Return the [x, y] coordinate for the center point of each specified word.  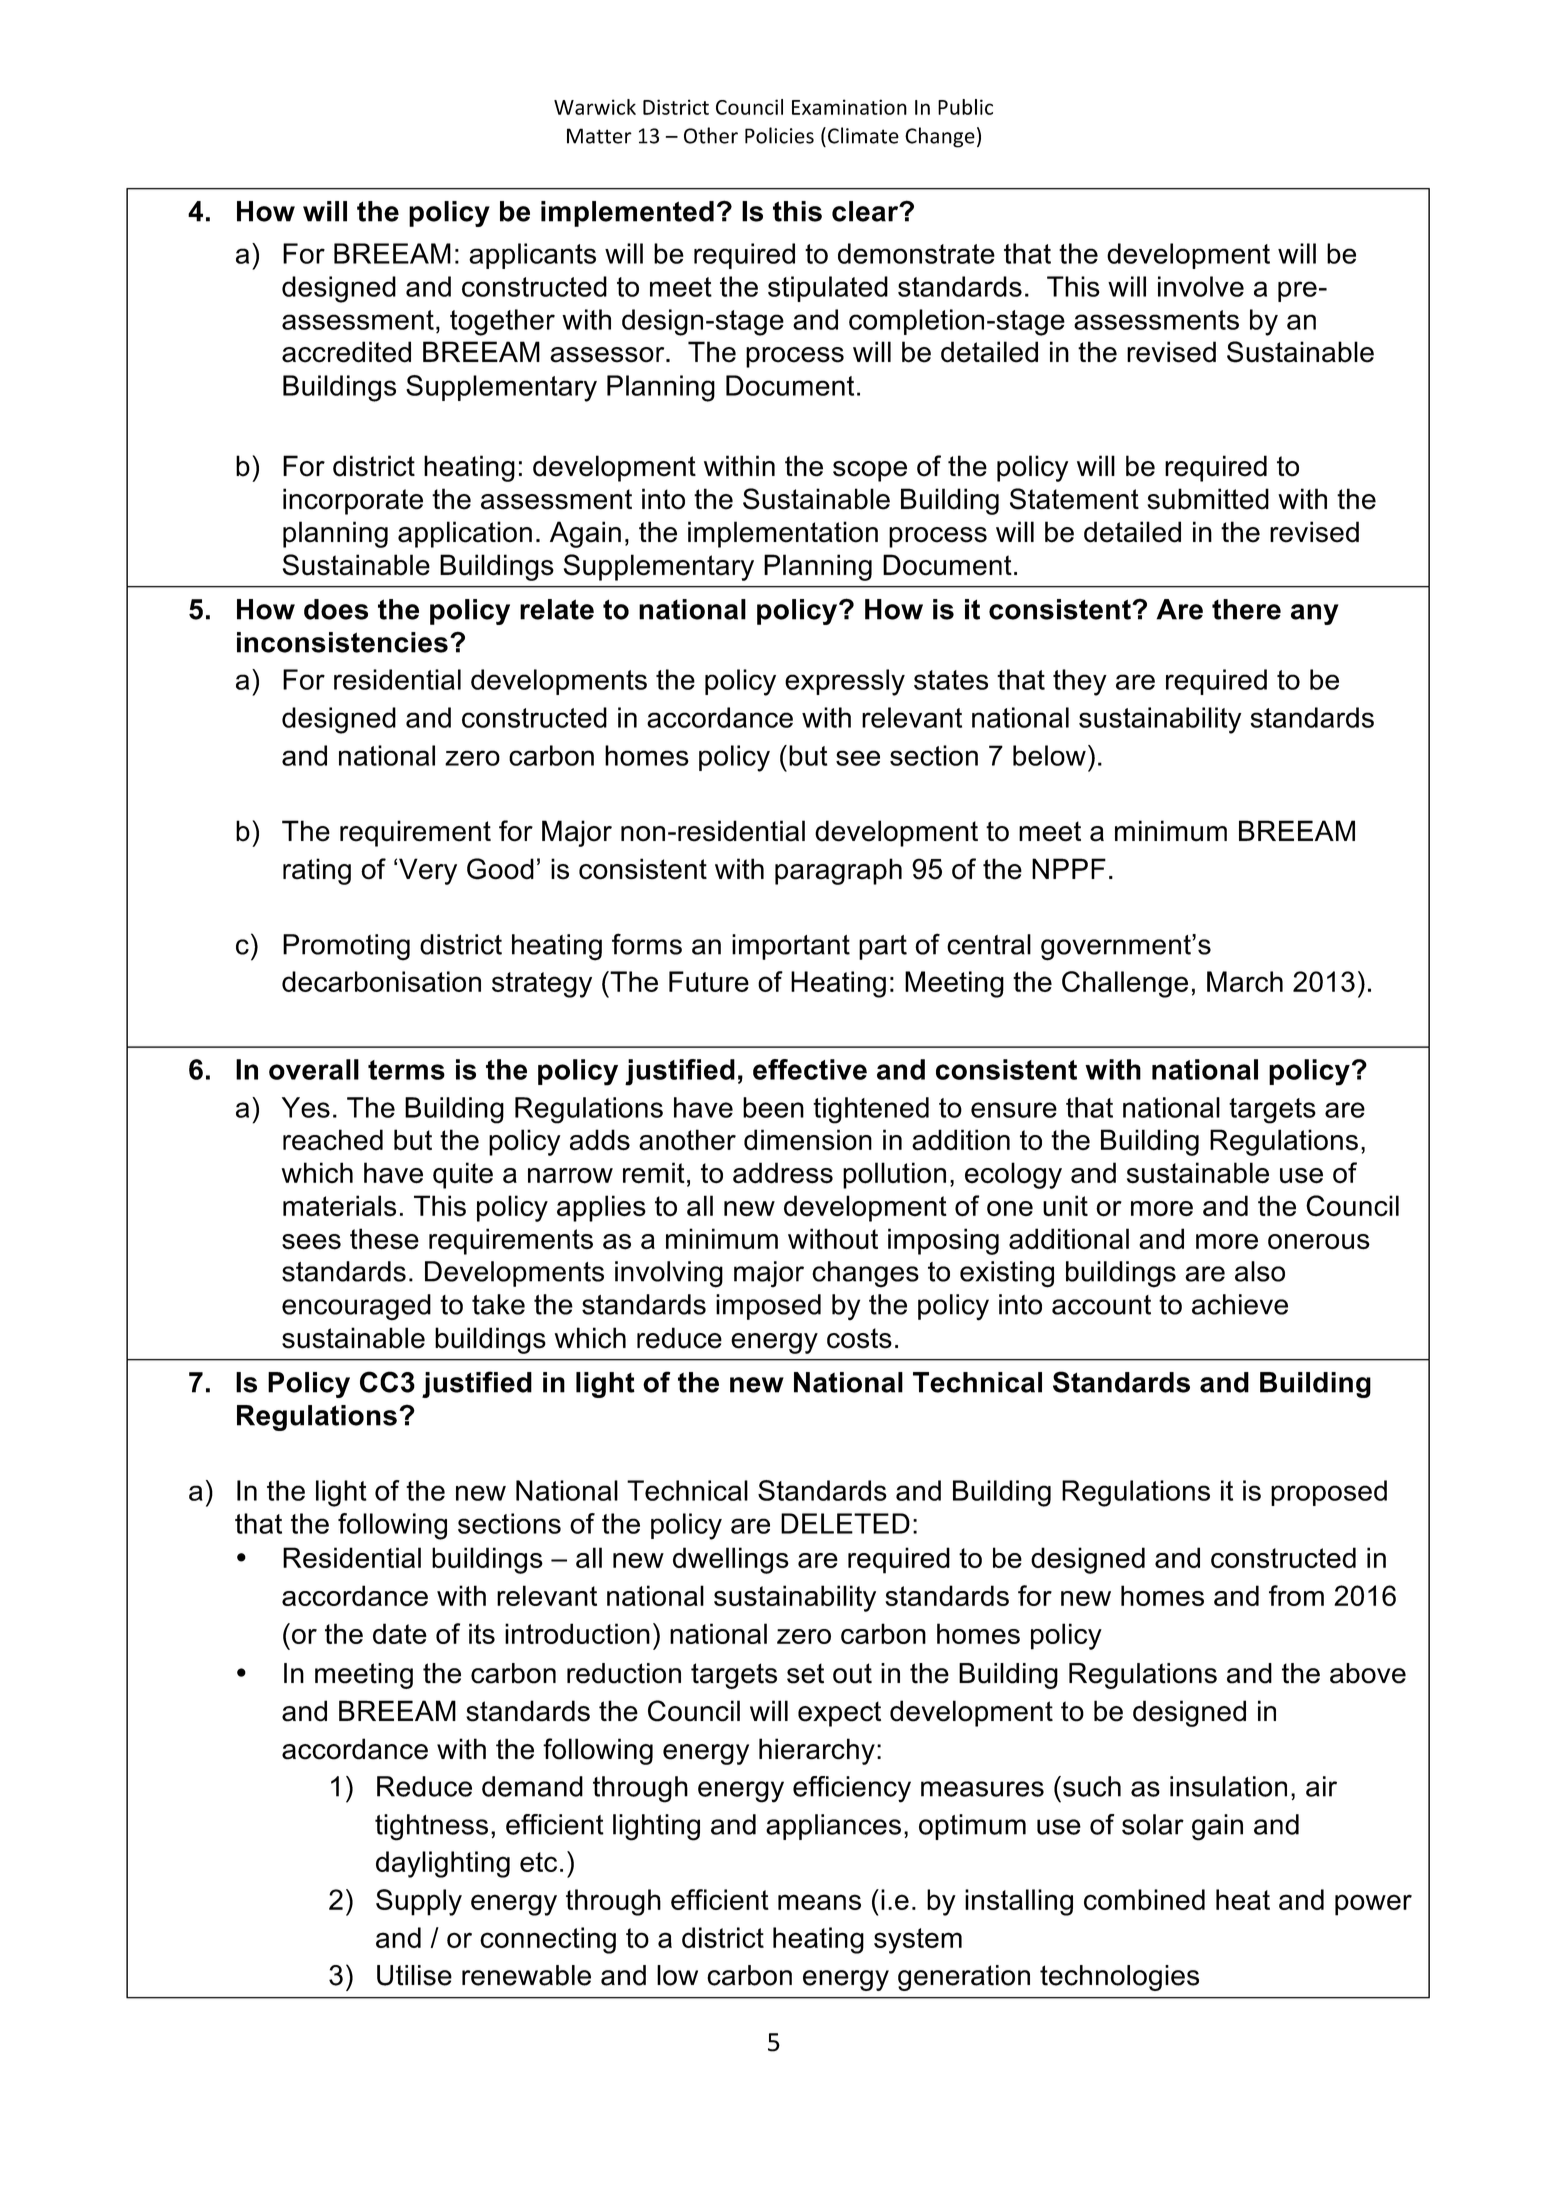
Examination [849, 107]
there [1246, 609]
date [400, 1633]
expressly [845, 682]
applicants [532, 256]
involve [1201, 286]
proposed [1329, 1493]
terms [406, 1070]
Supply [419, 1902]
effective [810, 1069]
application [465, 534]
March [1245, 981]
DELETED [845, 1523]
